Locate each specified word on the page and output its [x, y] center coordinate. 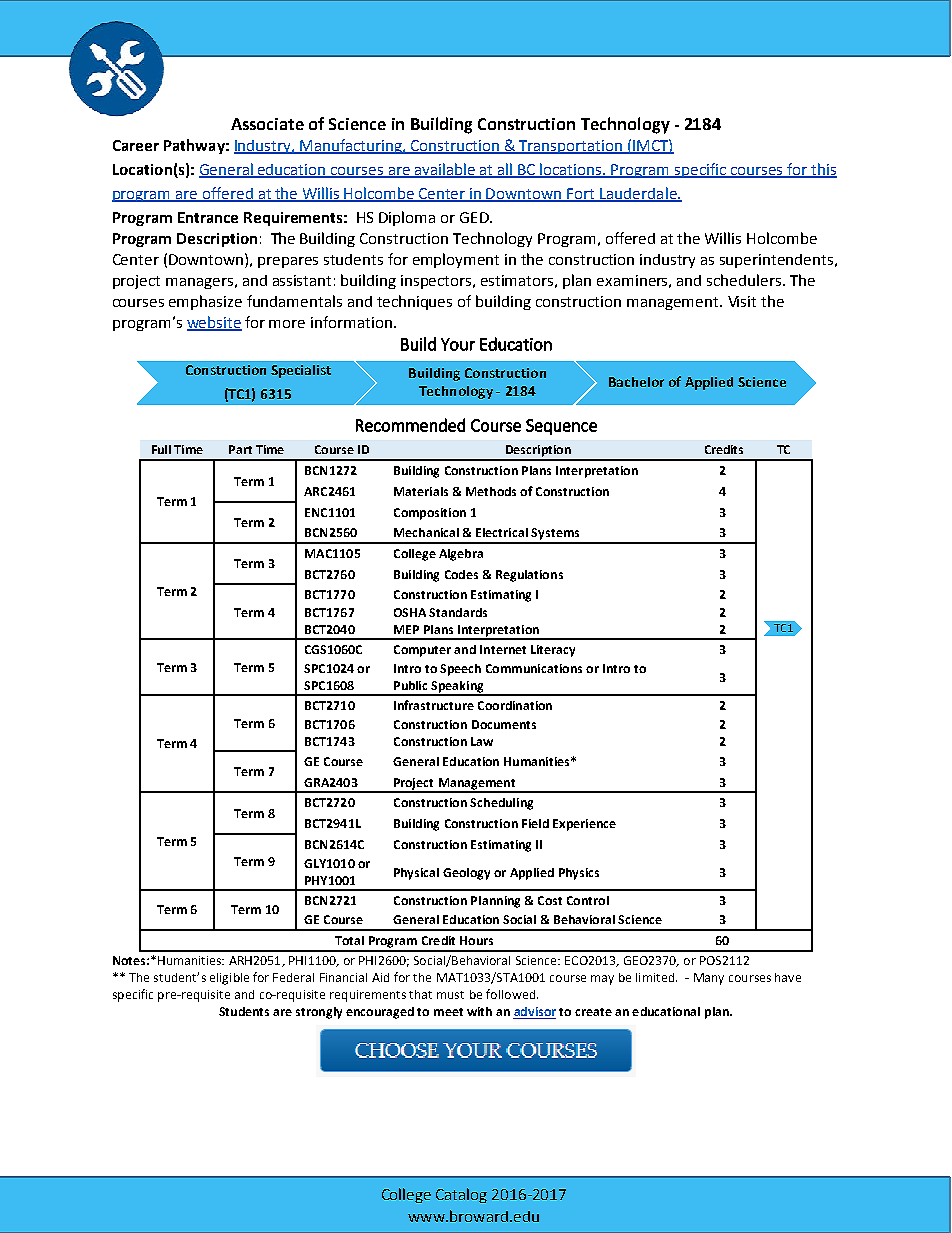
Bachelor [636, 382]
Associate [267, 124]
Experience [584, 825]
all [505, 170]
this [823, 170]
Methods [491, 491]
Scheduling [501, 804]
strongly [319, 1013]
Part [240, 449]
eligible [229, 979]
